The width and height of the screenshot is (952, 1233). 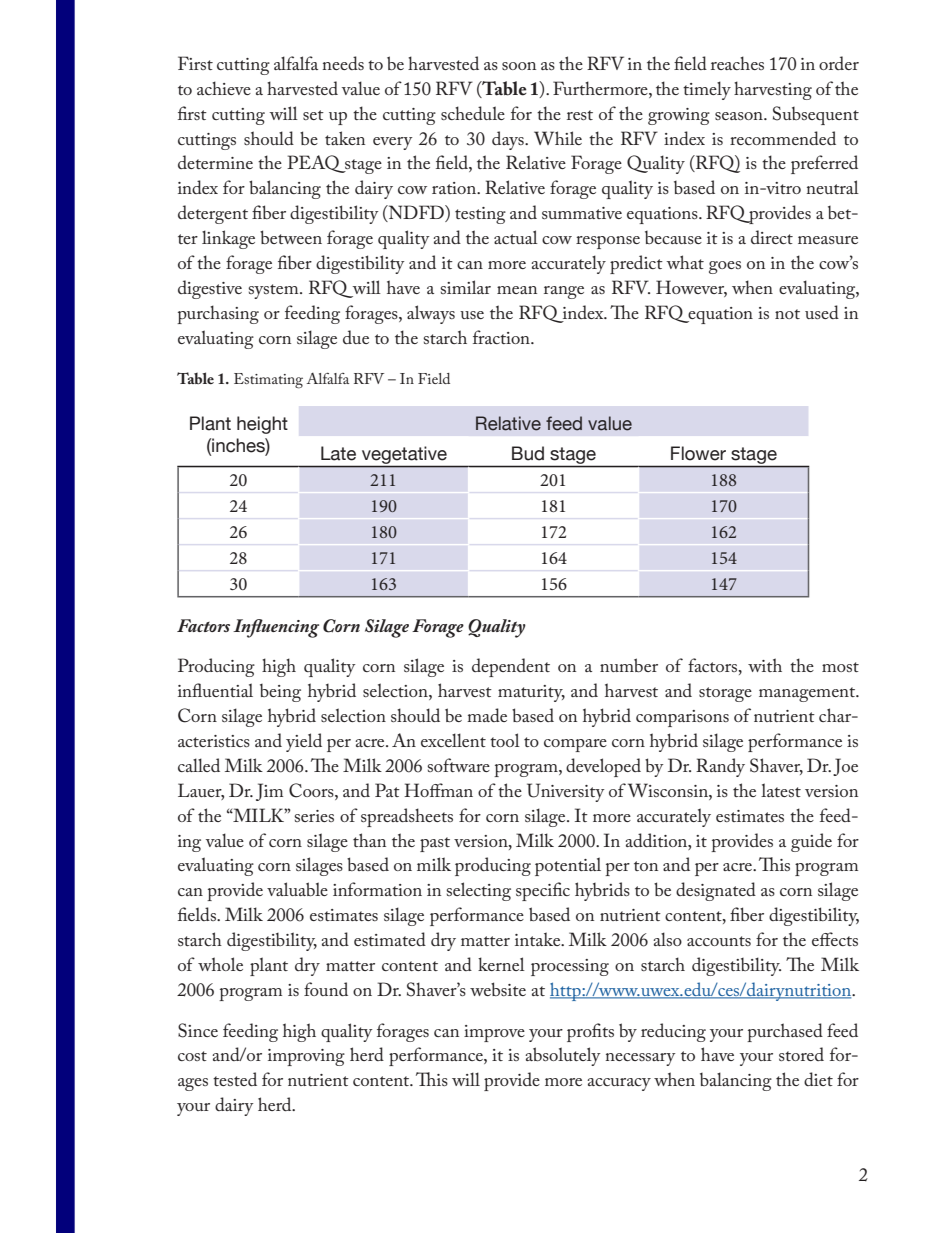 I want to click on fraction, so click(x=502, y=337).
